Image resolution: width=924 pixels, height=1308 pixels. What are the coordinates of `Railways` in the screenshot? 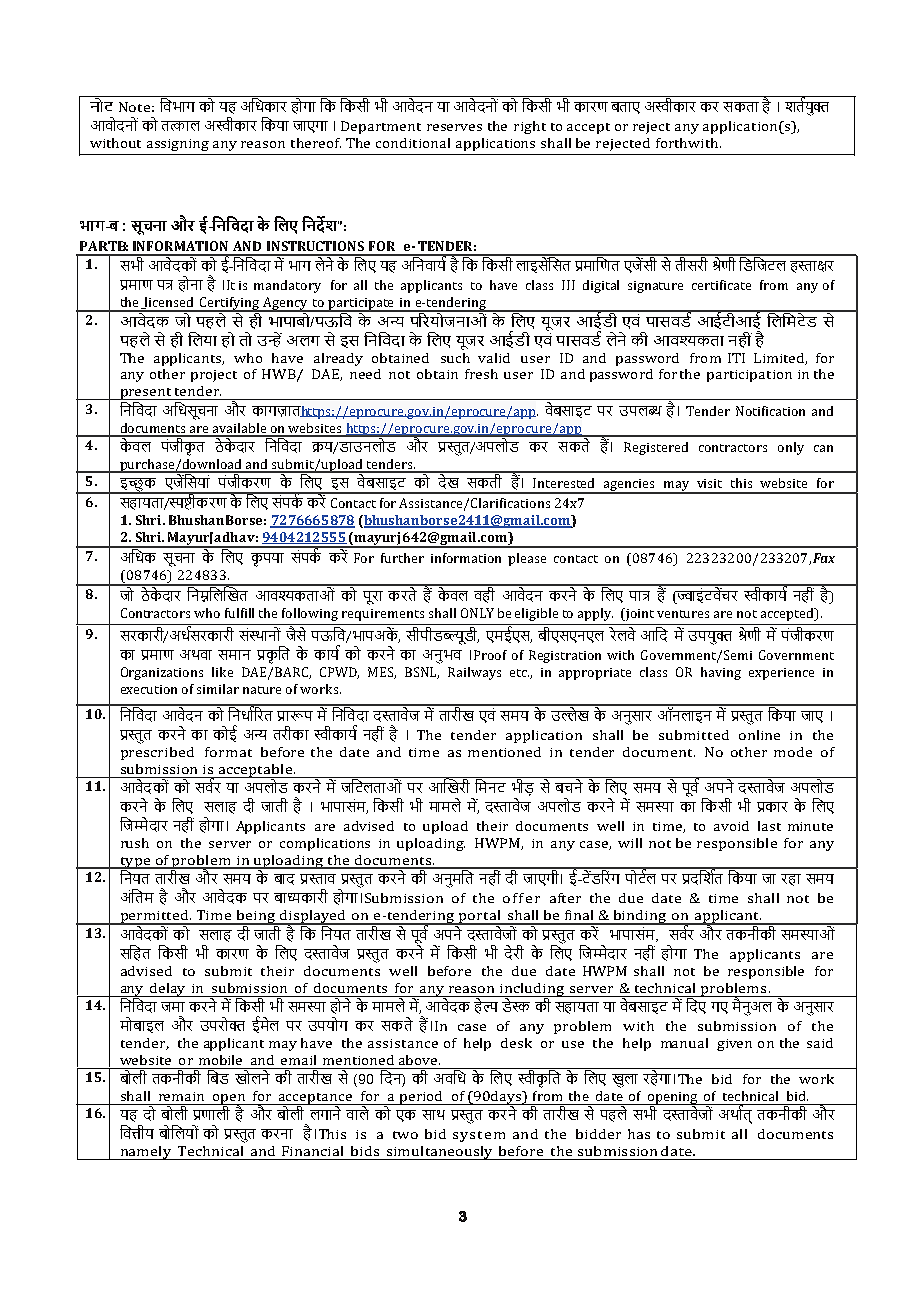 It's located at (474, 673).
